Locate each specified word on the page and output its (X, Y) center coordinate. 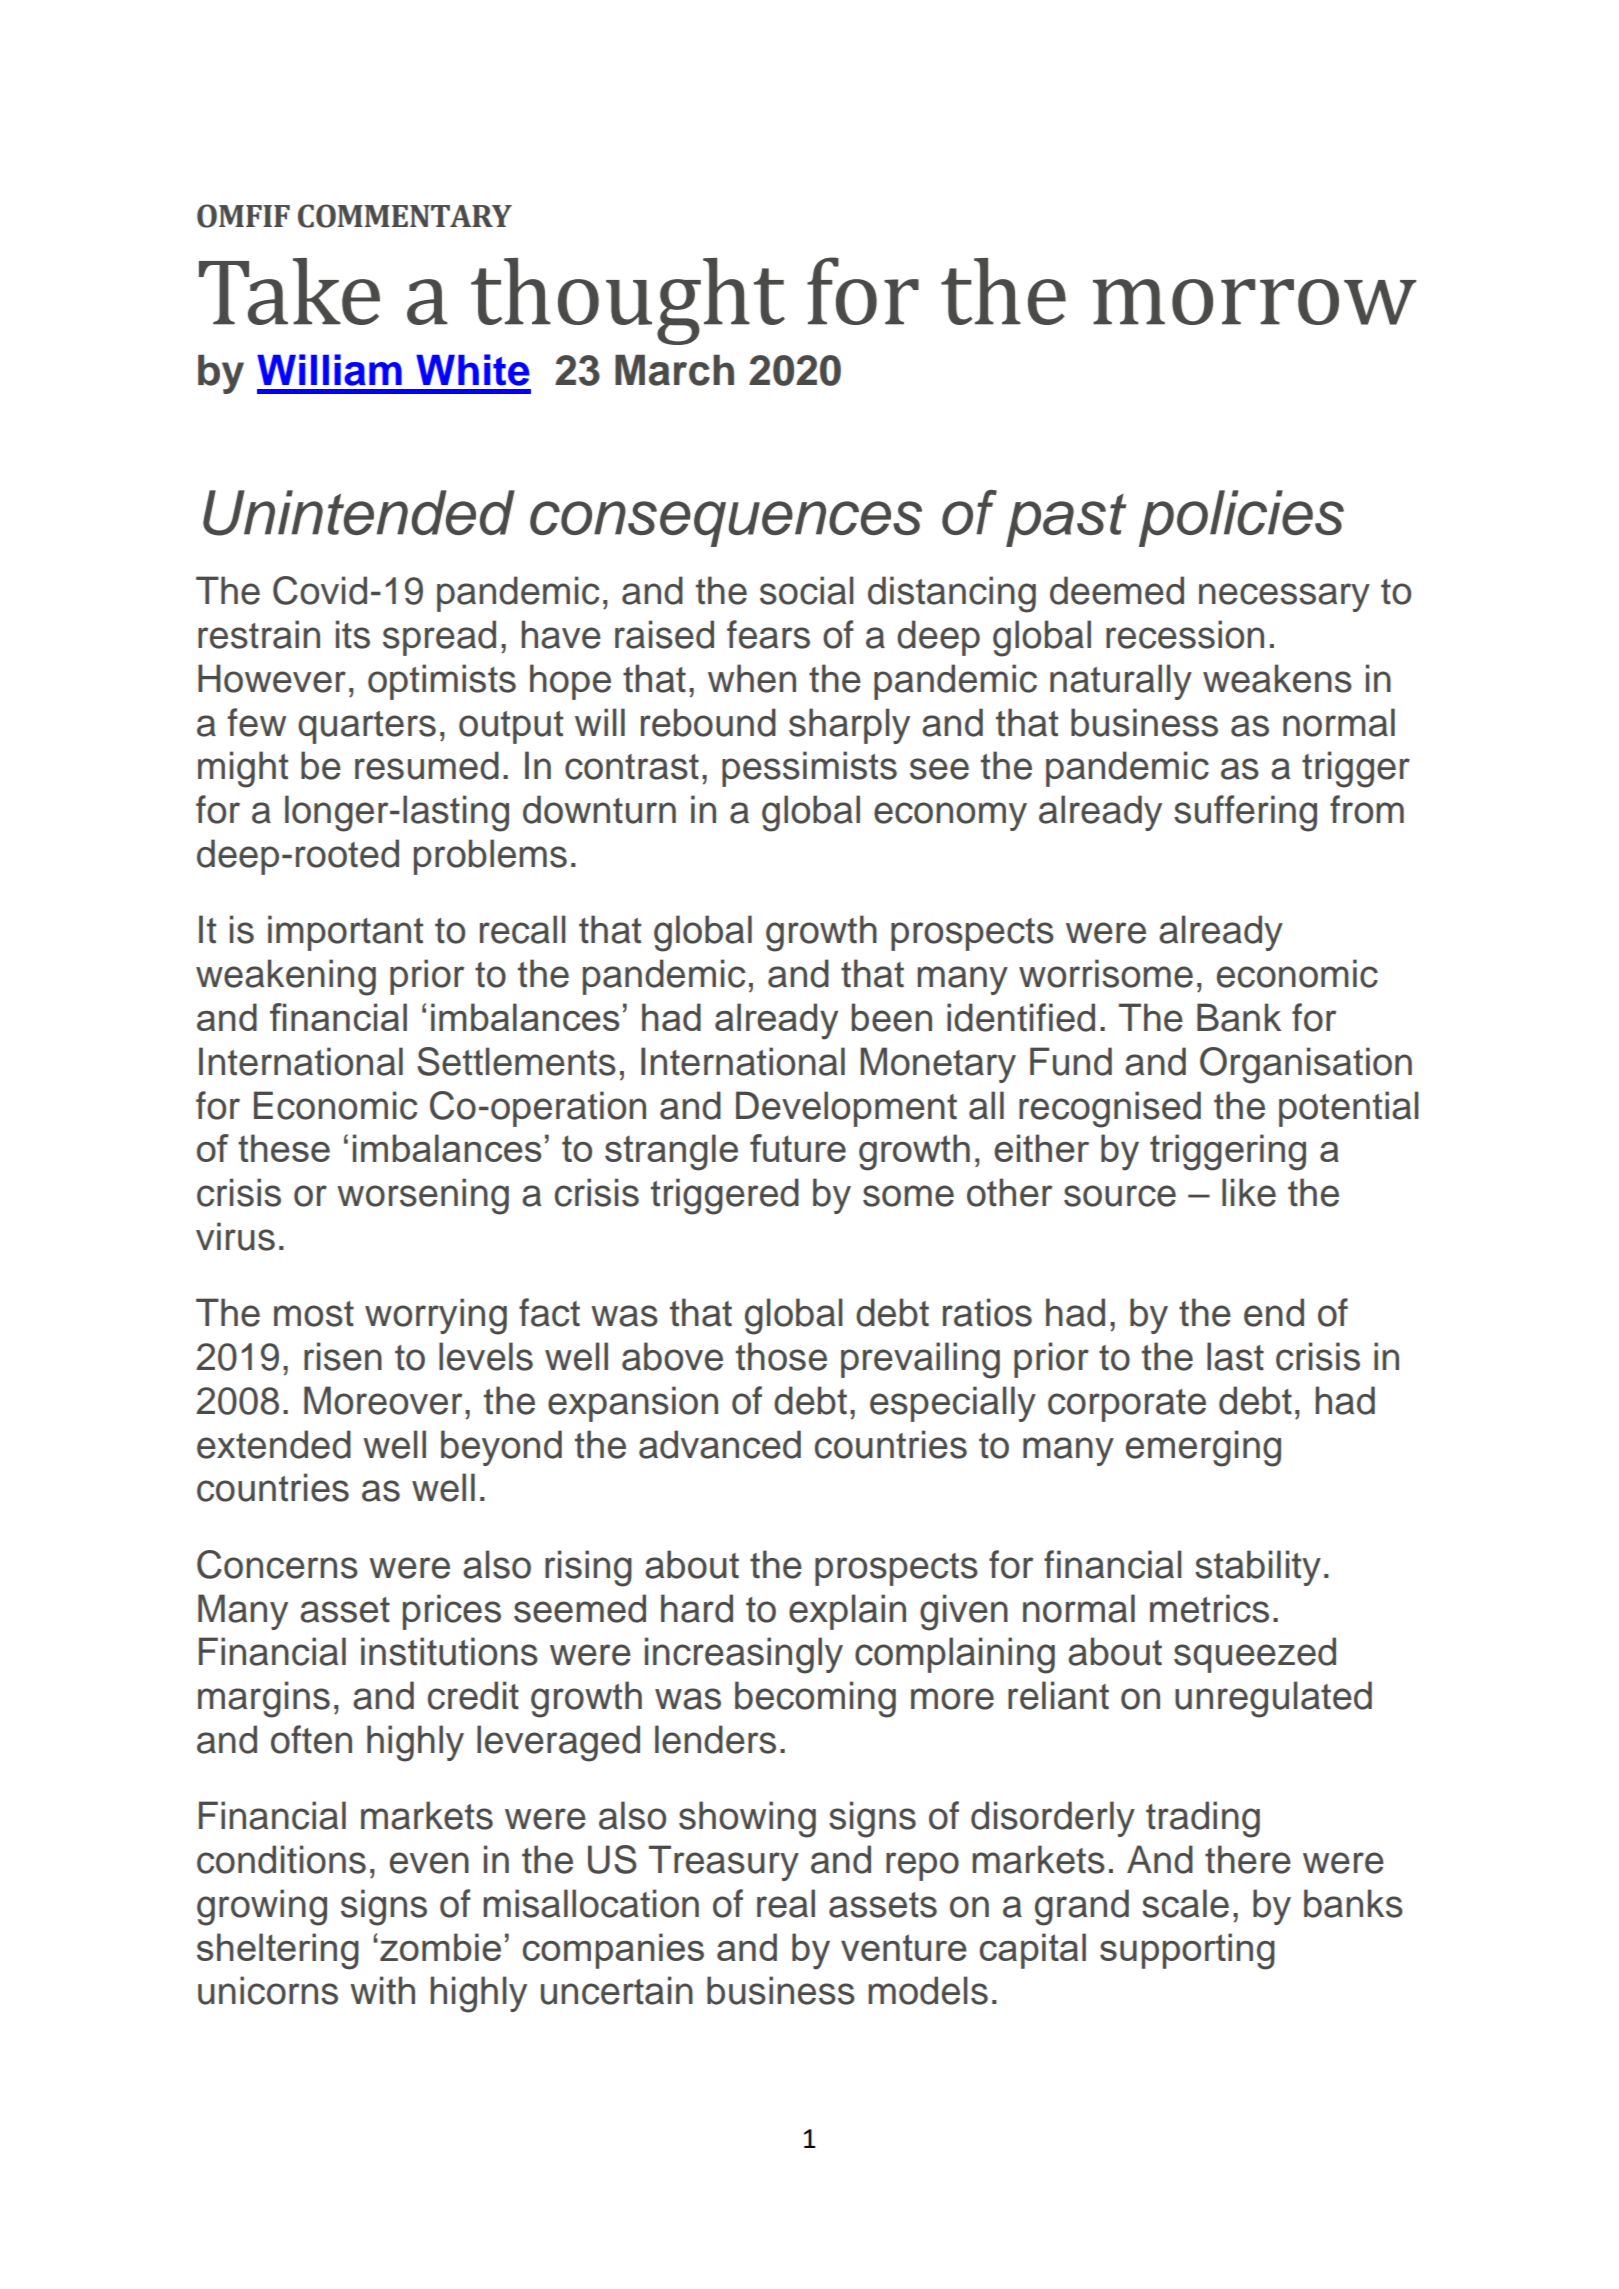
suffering (1245, 813)
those (781, 1356)
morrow (1255, 302)
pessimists (809, 769)
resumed (427, 765)
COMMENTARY (405, 216)
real (786, 1903)
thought (628, 301)
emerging (1203, 1448)
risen (343, 1356)
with (382, 1990)
